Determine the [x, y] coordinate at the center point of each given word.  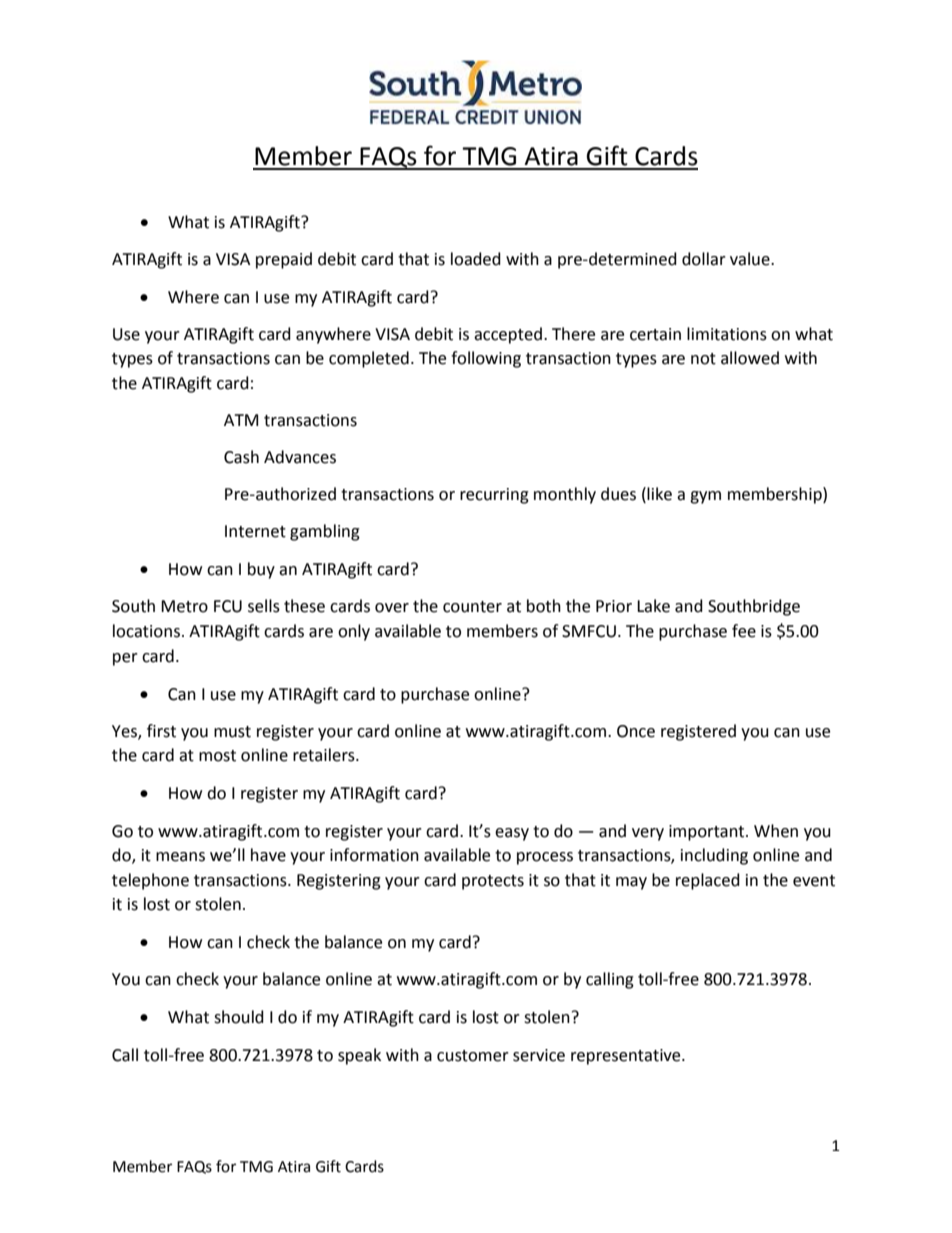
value [751, 259]
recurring [494, 496]
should [239, 1017]
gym [705, 497]
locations [146, 631]
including [714, 856]
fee [744, 631]
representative [627, 1057]
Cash [241, 457]
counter [472, 607]
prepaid [284, 260]
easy [512, 834]
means [180, 857]
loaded [476, 259]
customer [473, 1056]
